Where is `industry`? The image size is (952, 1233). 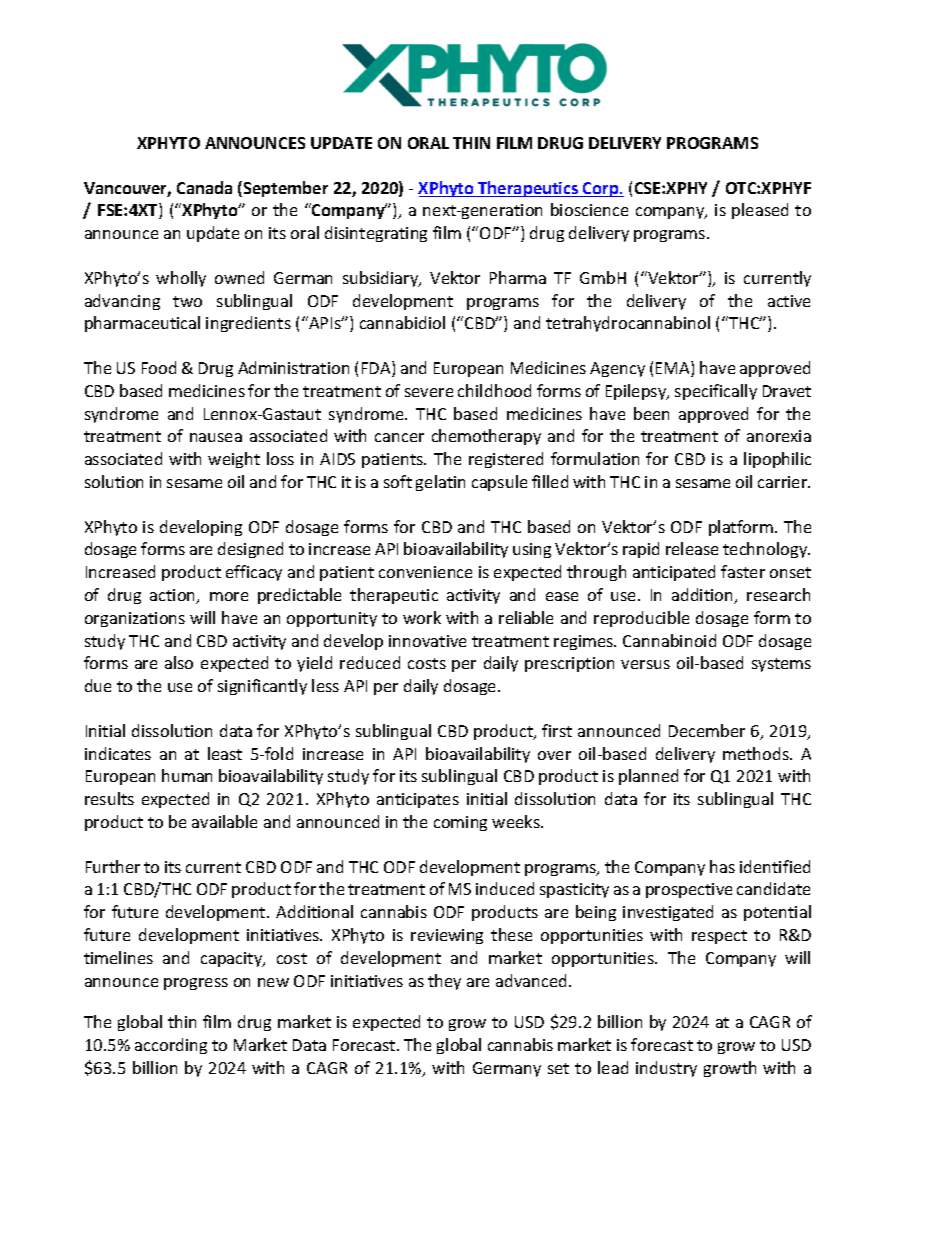 industry is located at coordinates (666, 1069).
